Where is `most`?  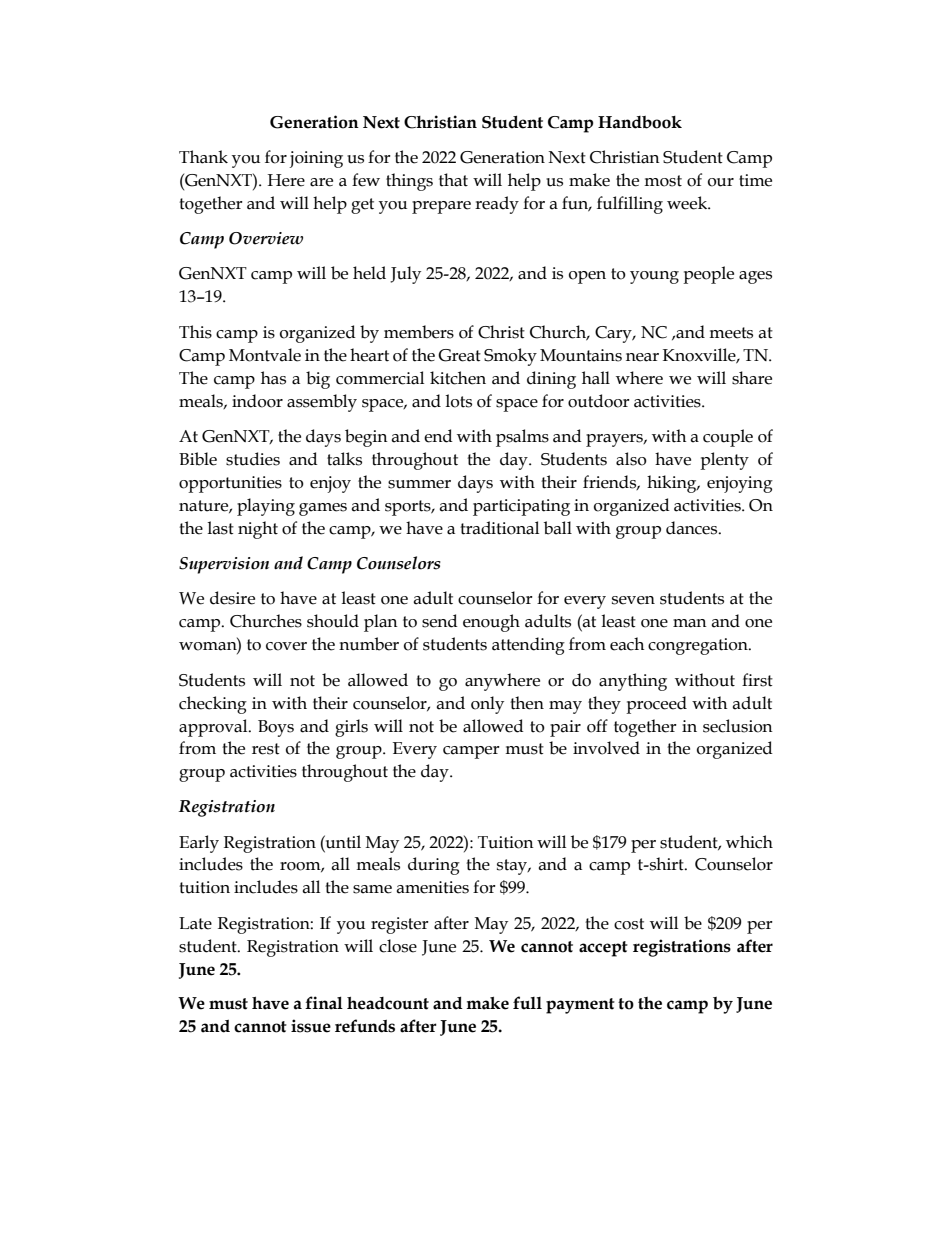 most is located at coordinates (663, 181).
